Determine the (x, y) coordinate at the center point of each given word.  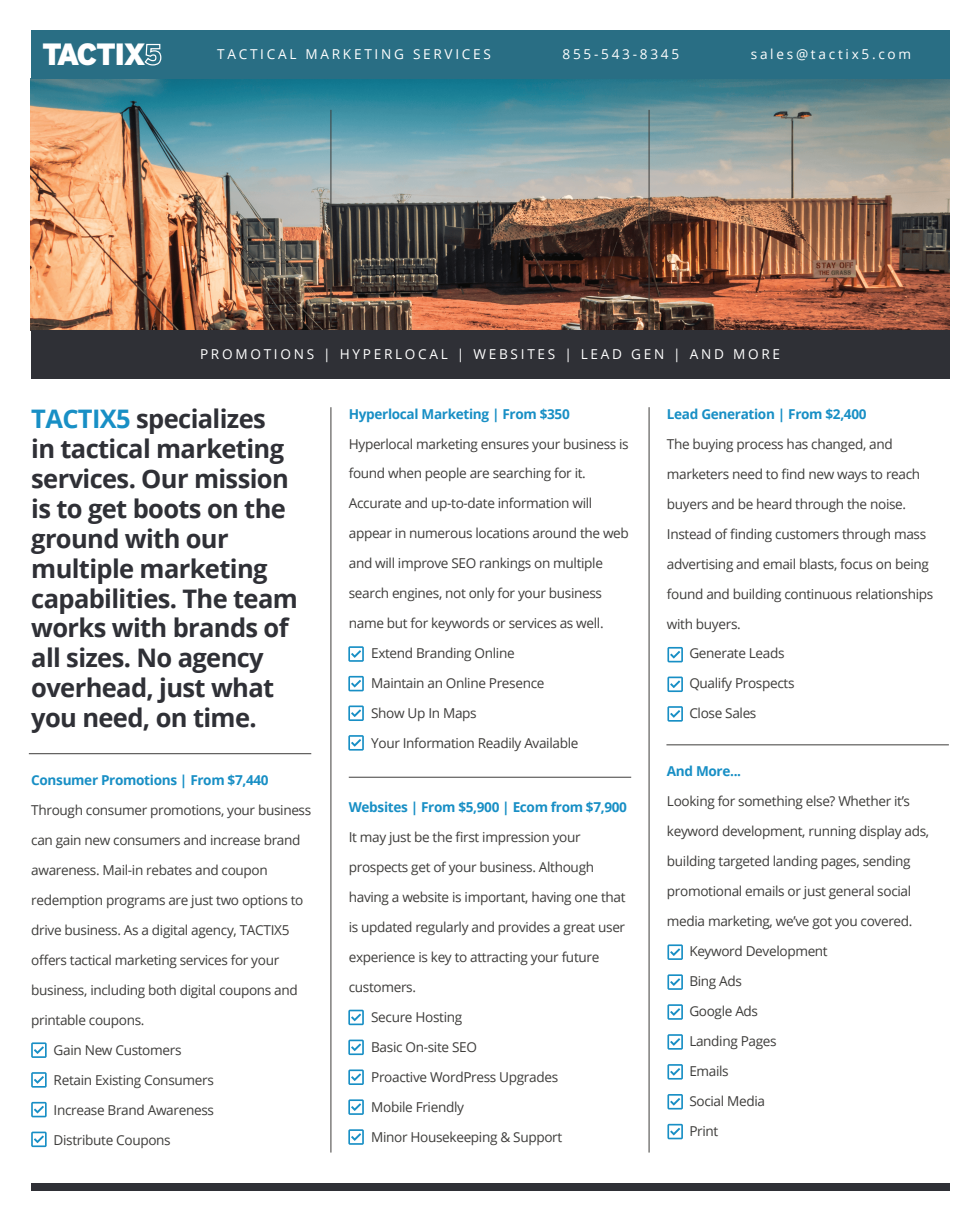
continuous (818, 594)
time (222, 717)
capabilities (102, 601)
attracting (499, 958)
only (482, 594)
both (162, 989)
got (822, 923)
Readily (500, 744)
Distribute (83, 1139)
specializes (201, 421)
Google (711, 1012)
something (770, 802)
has (797, 443)
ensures (505, 445)
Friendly (440, 1108)
